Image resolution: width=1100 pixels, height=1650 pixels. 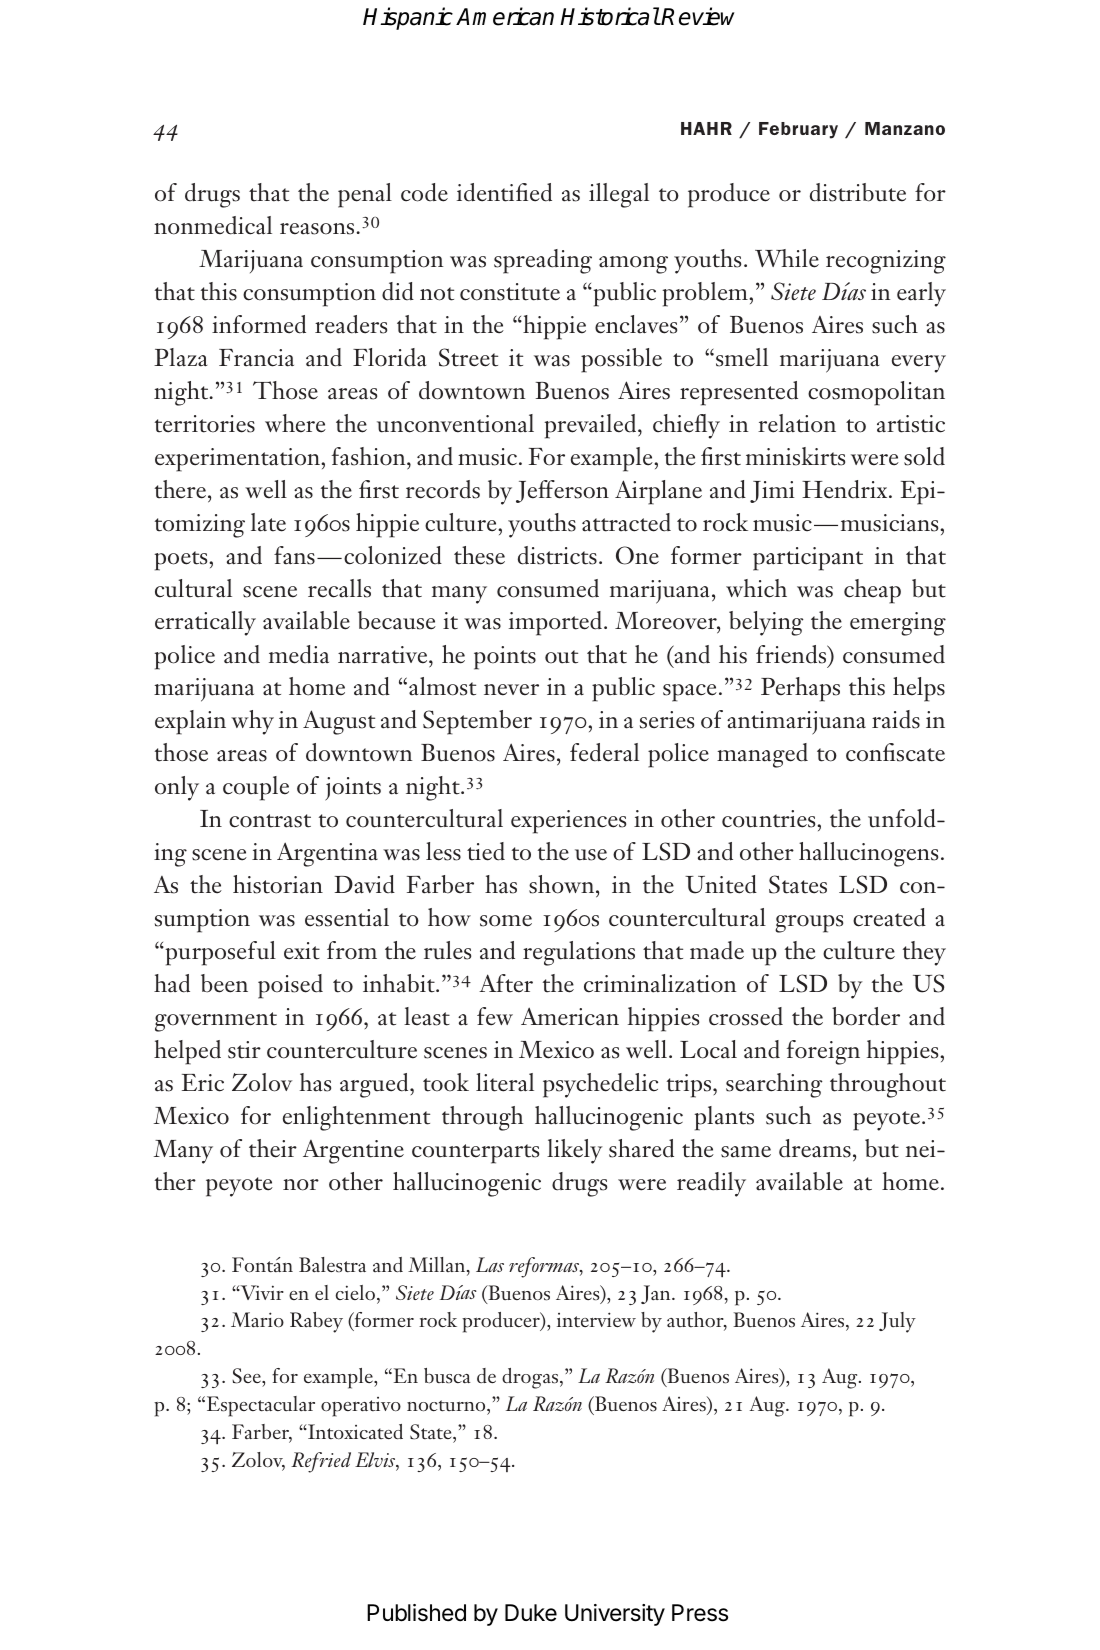 I want to click on foreign, so click(x=823, y=1052).
